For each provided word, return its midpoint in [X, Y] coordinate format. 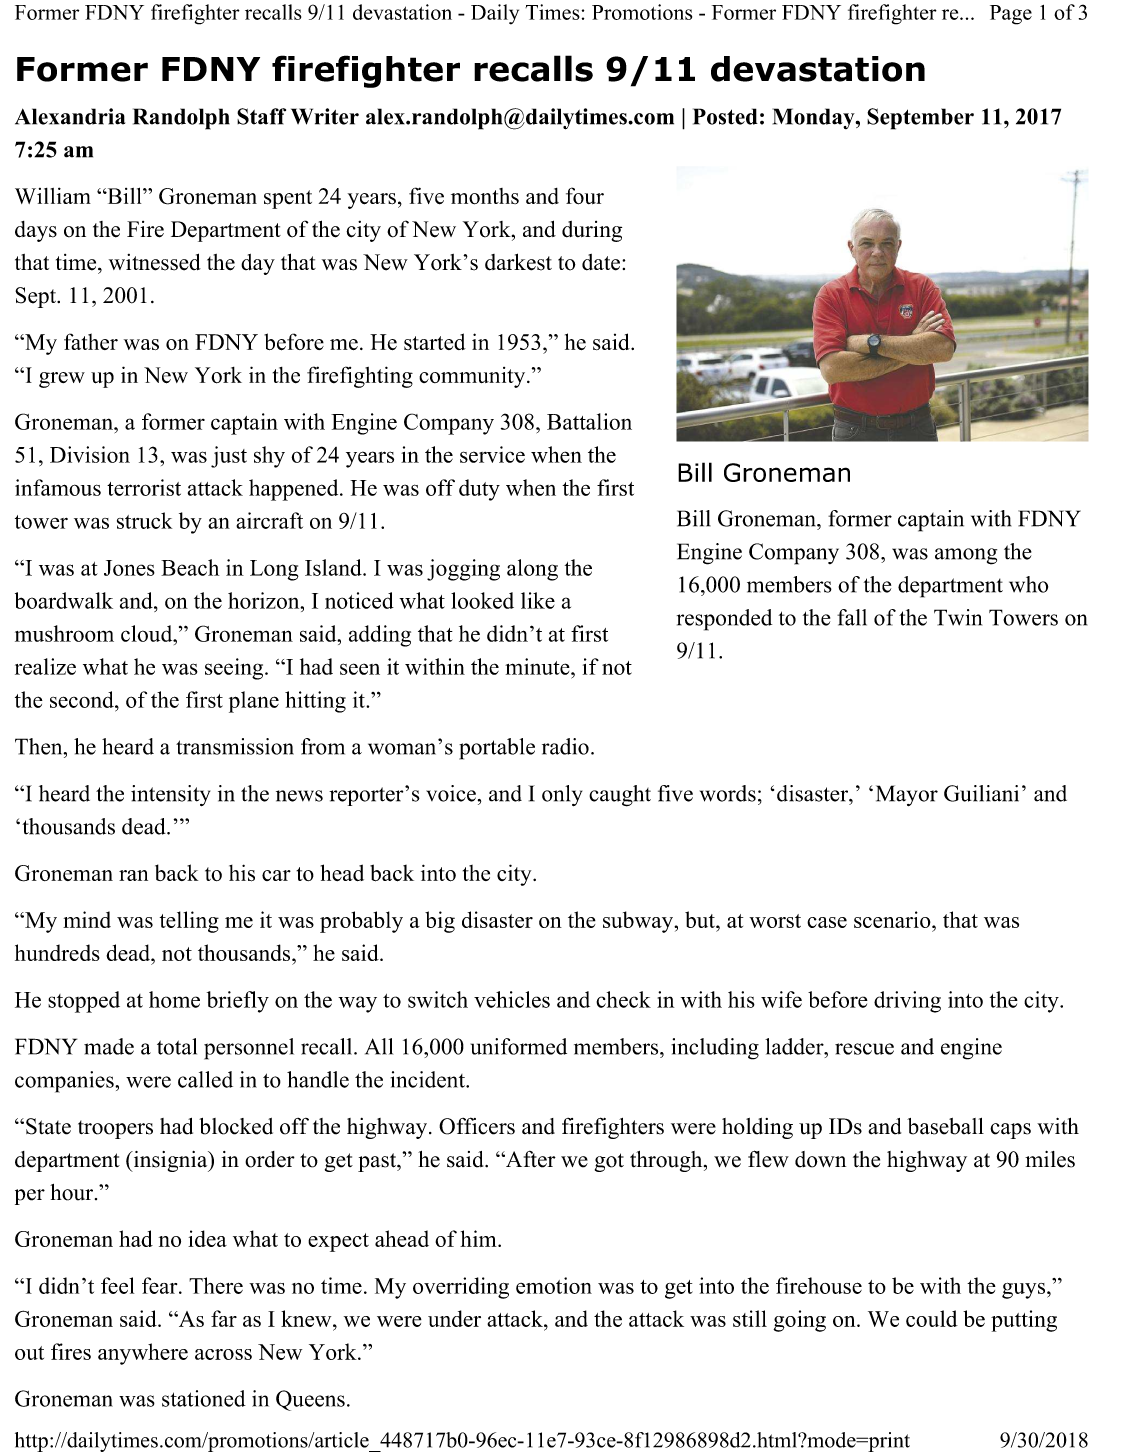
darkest [518, 262]
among [966, 556]
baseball [945, 1126]
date [601, 262]
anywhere [143, 1354]
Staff [261, 116]
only [562, 795]
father [91, 341]
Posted [725, 116]
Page [1011, 15]
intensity [170, 795]
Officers [477, 1126]
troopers [115, 1129]
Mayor [907, 795]
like [538, 600]
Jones [129, 568]
